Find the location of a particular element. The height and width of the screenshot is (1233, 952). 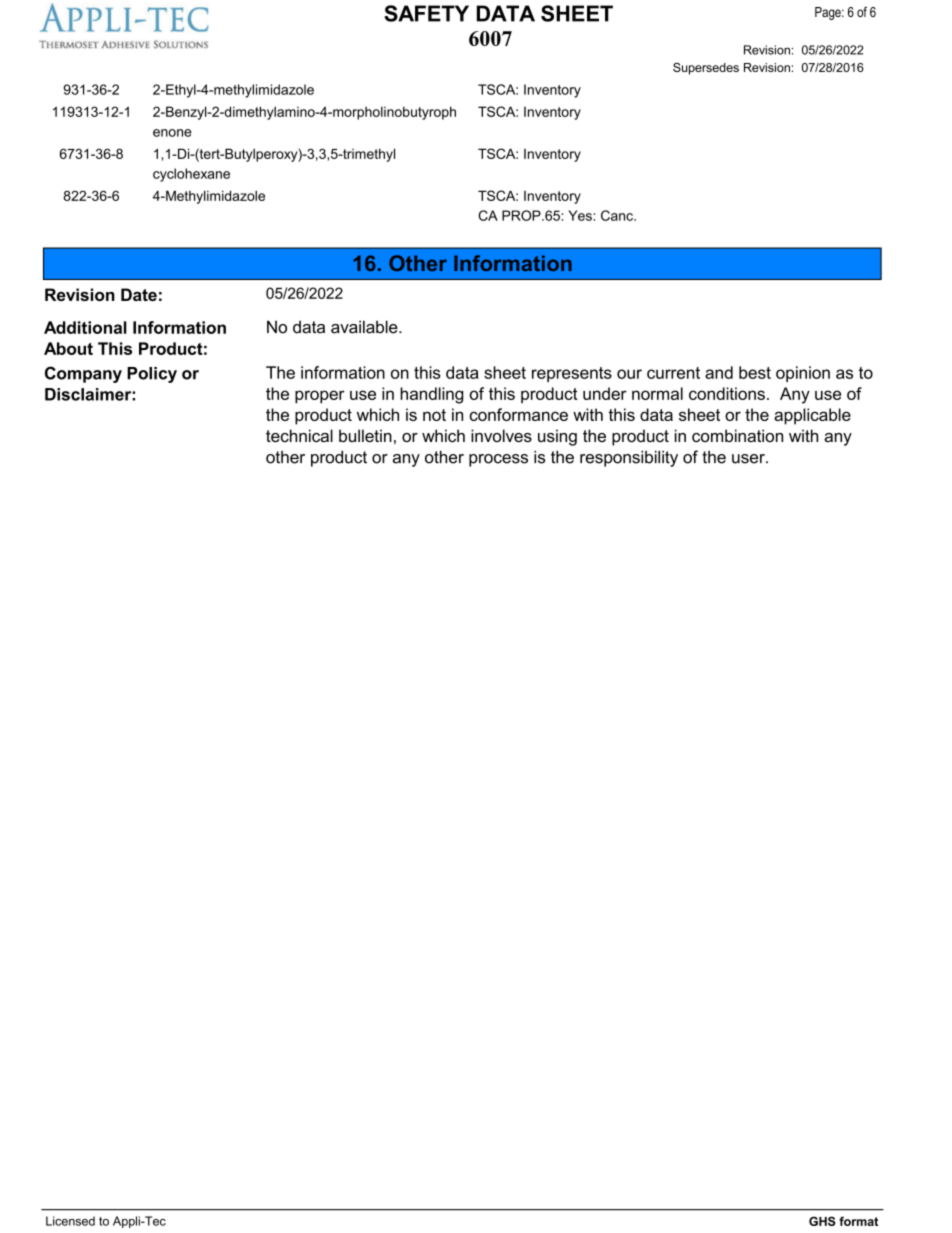

SAFETY is located at coordinates (426, 13).
